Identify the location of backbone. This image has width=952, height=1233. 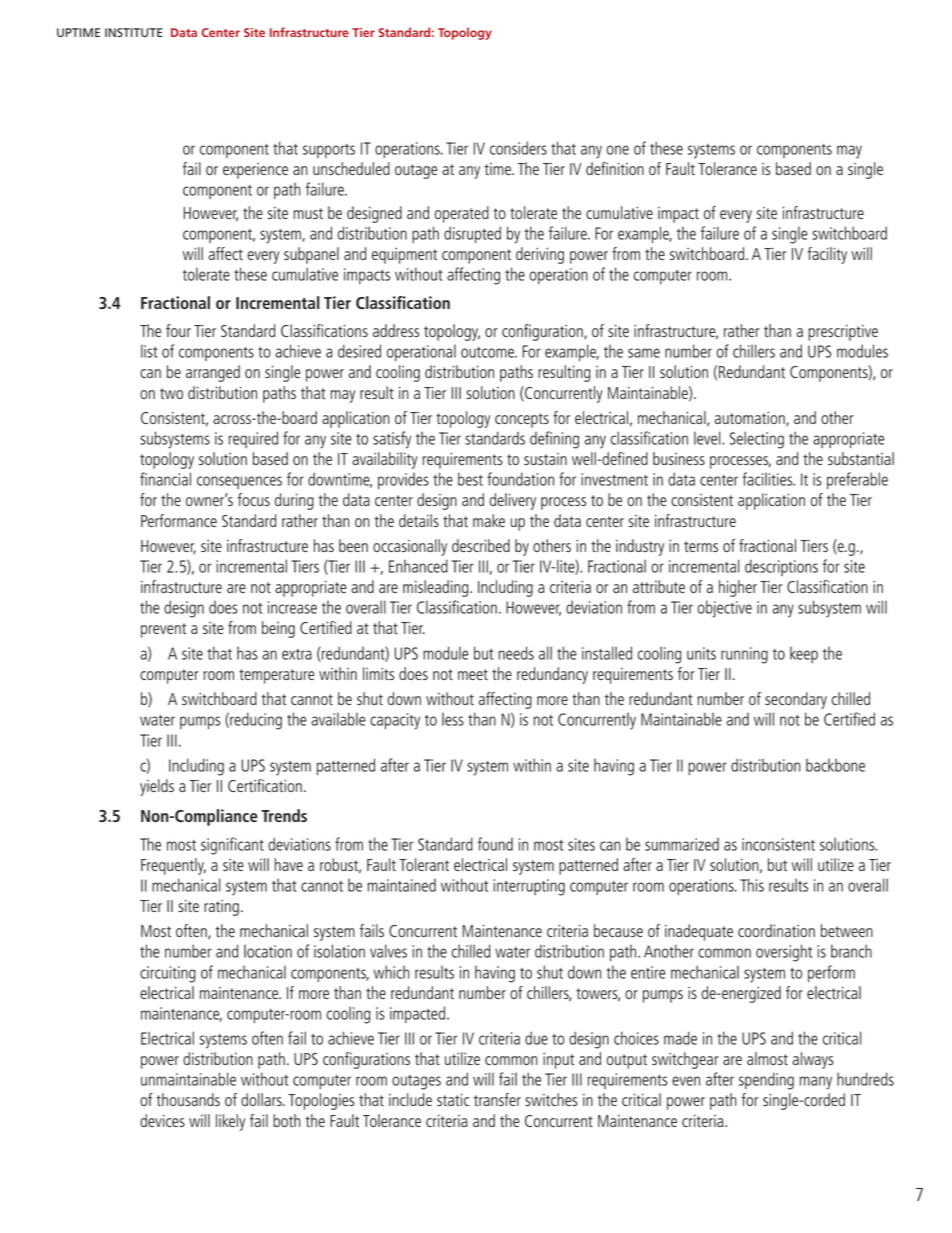
(835, 765).
